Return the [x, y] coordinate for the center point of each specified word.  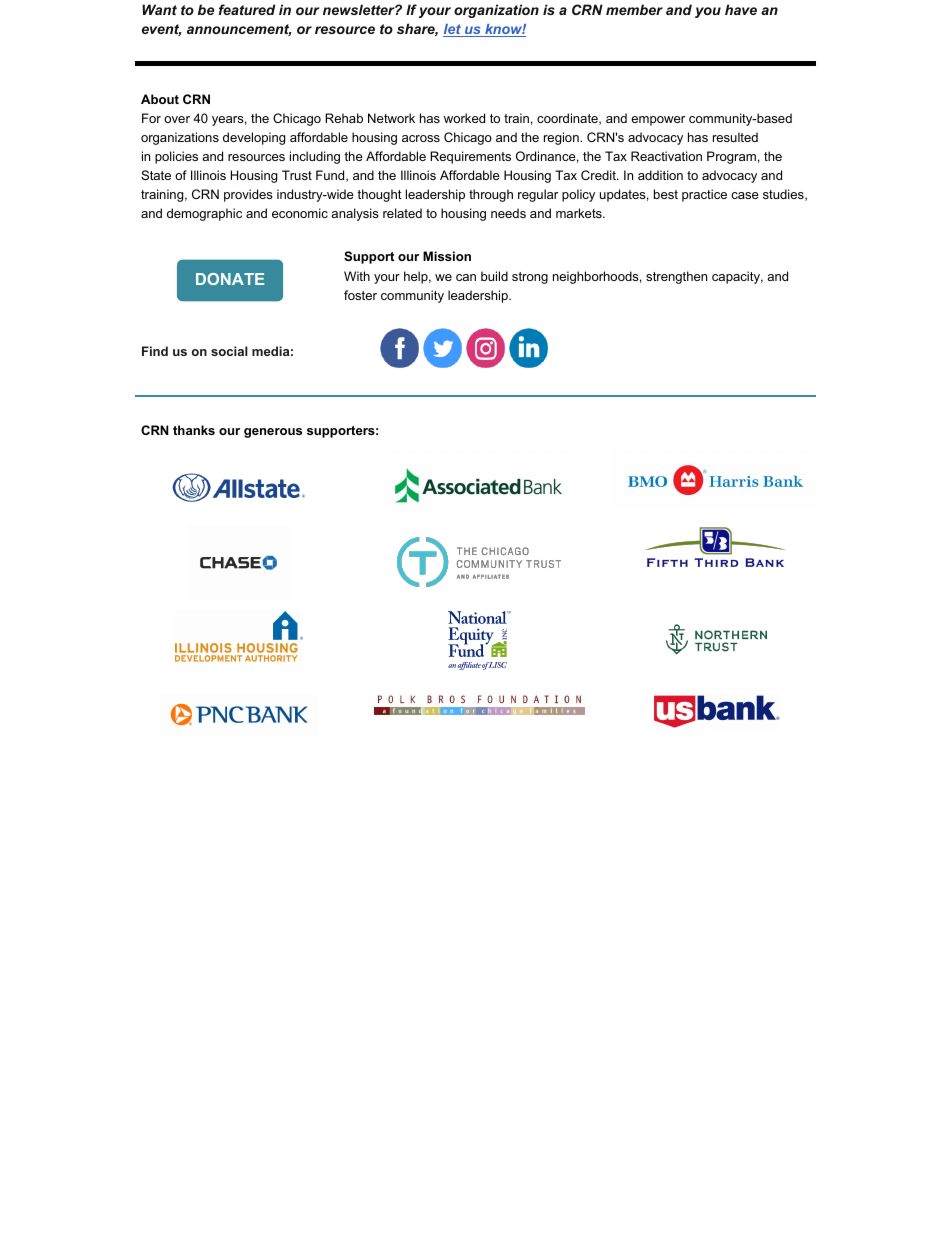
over [177, 119]
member [634, 9]
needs [508, 213]
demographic [204, 214]
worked [464, 118]
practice [704, 195]
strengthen [676, 277]
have [741, 9]
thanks [194, 430]
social [229, 351]
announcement [239, 30]
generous [273, 433]
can [466, 277]
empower [658, 121]
